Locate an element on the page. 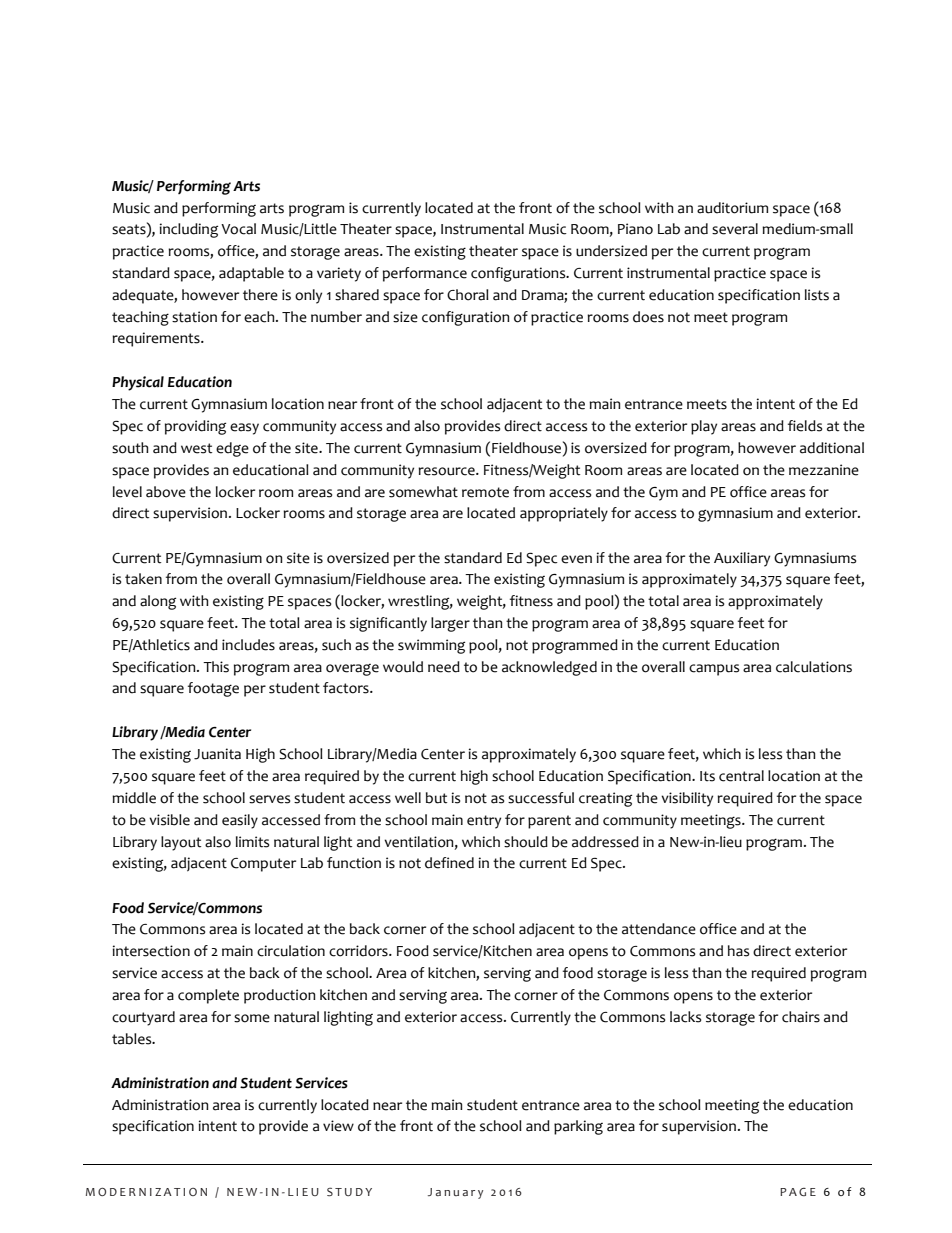 The width and height of the document is (952, 1233). several is located at coordinates (735, 229).
